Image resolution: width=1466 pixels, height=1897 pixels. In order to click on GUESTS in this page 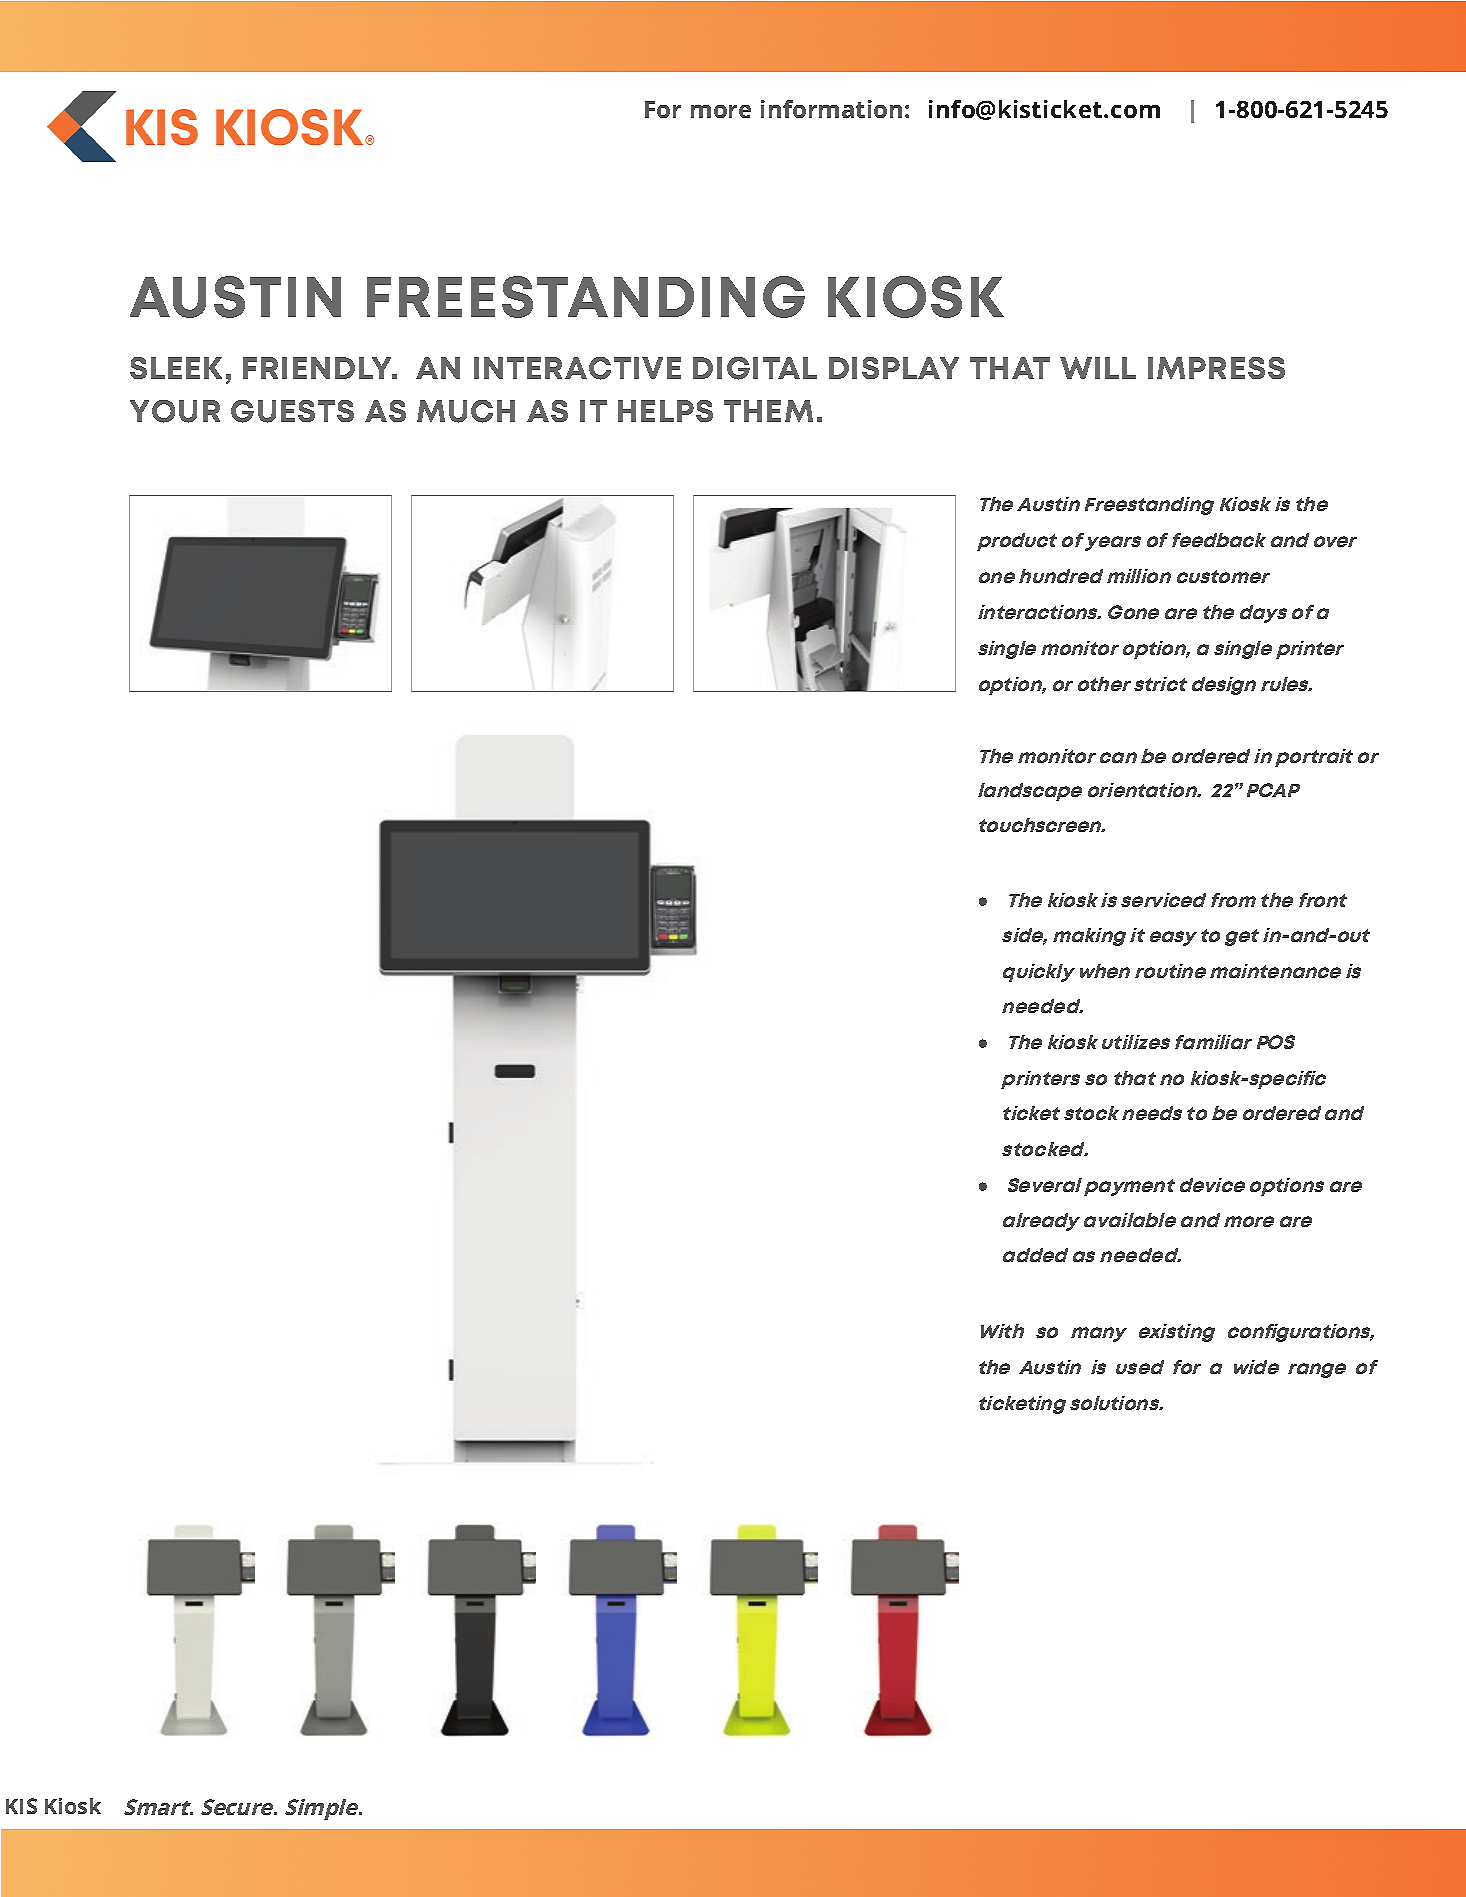, I will do `click(292, 411)`.
